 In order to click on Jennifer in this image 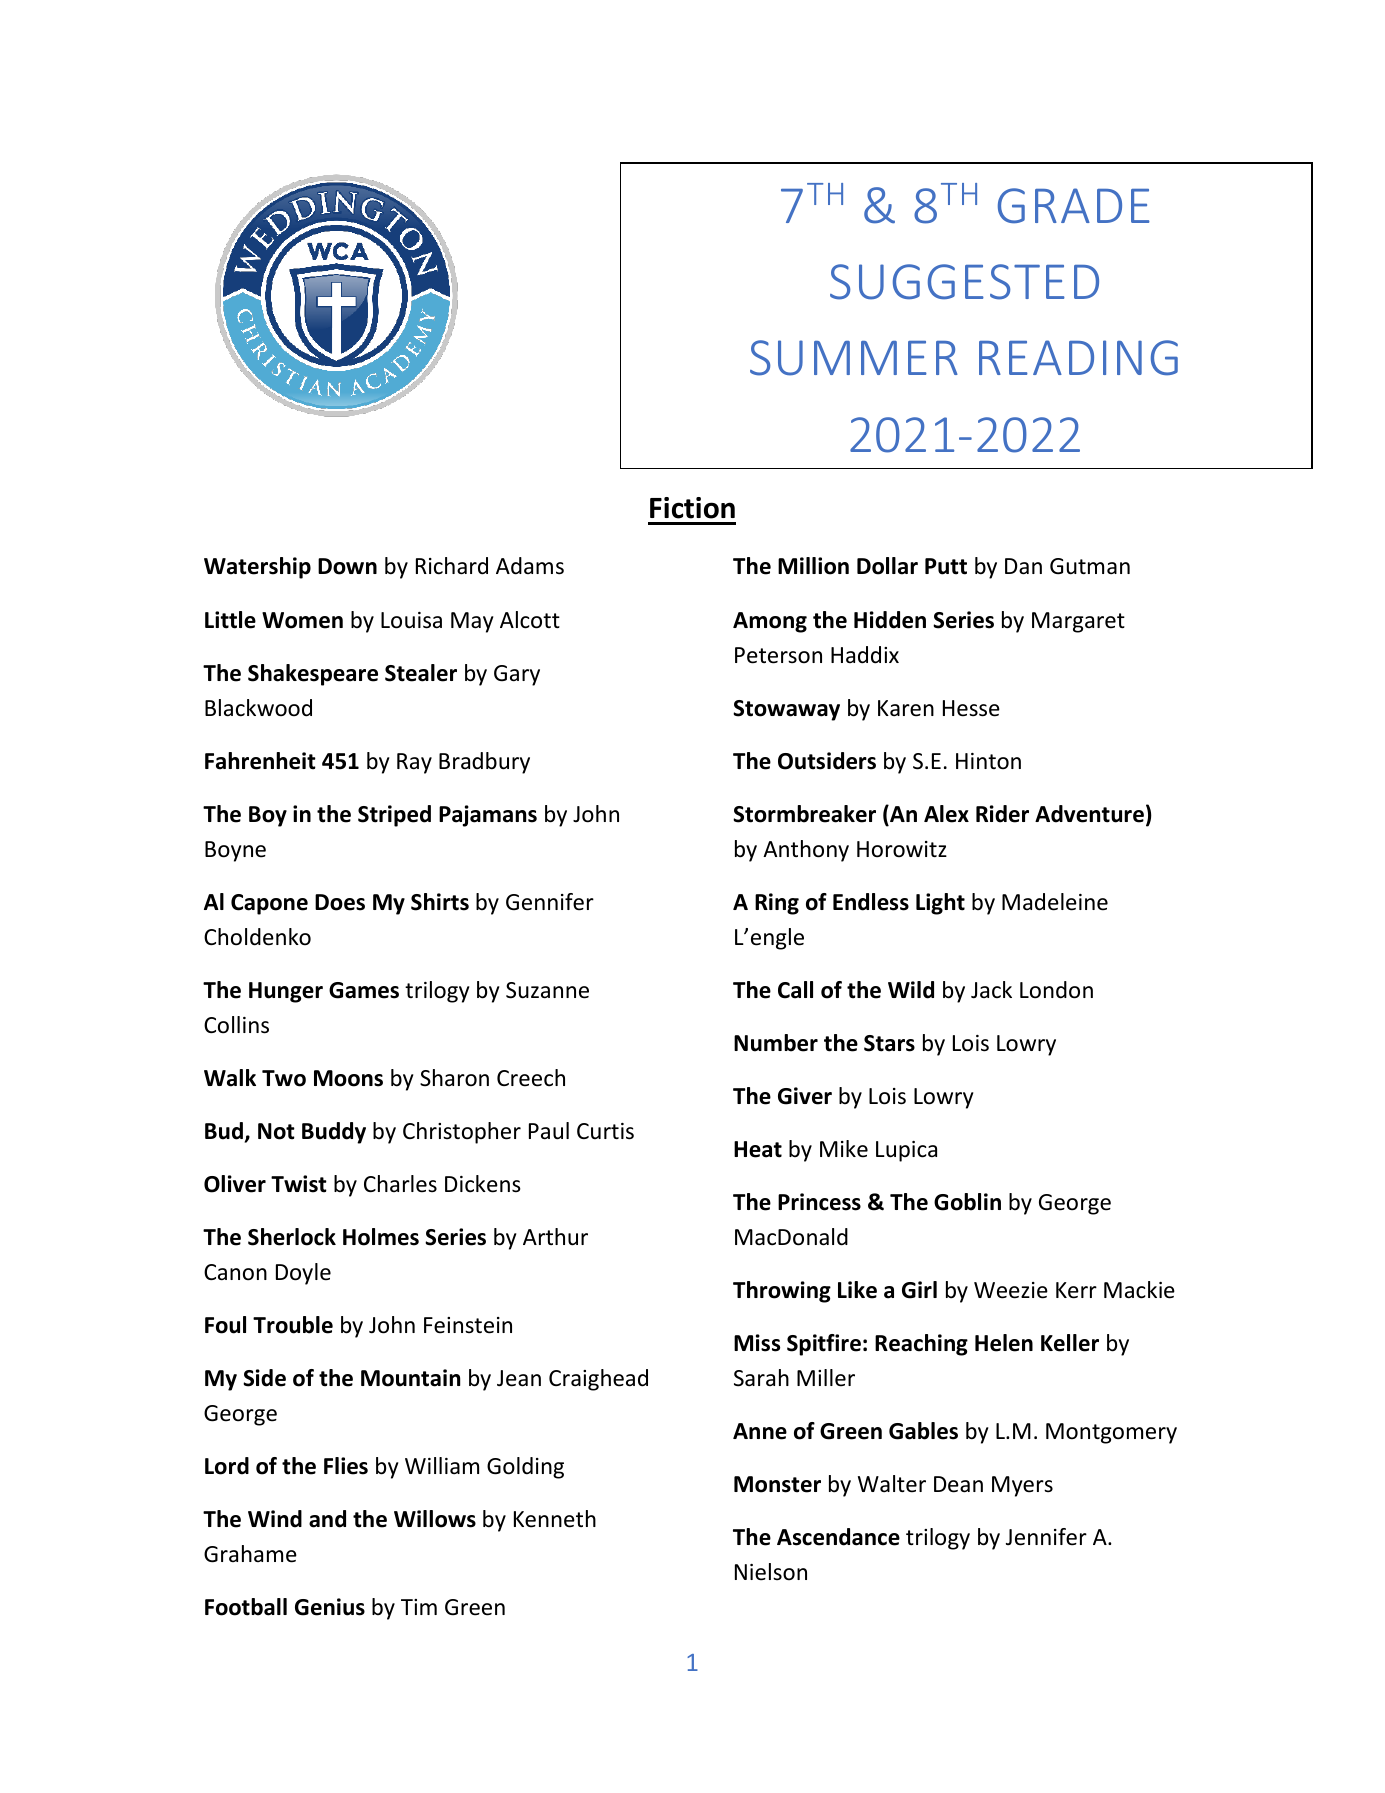, I will do `click(1046, 1537)`.
